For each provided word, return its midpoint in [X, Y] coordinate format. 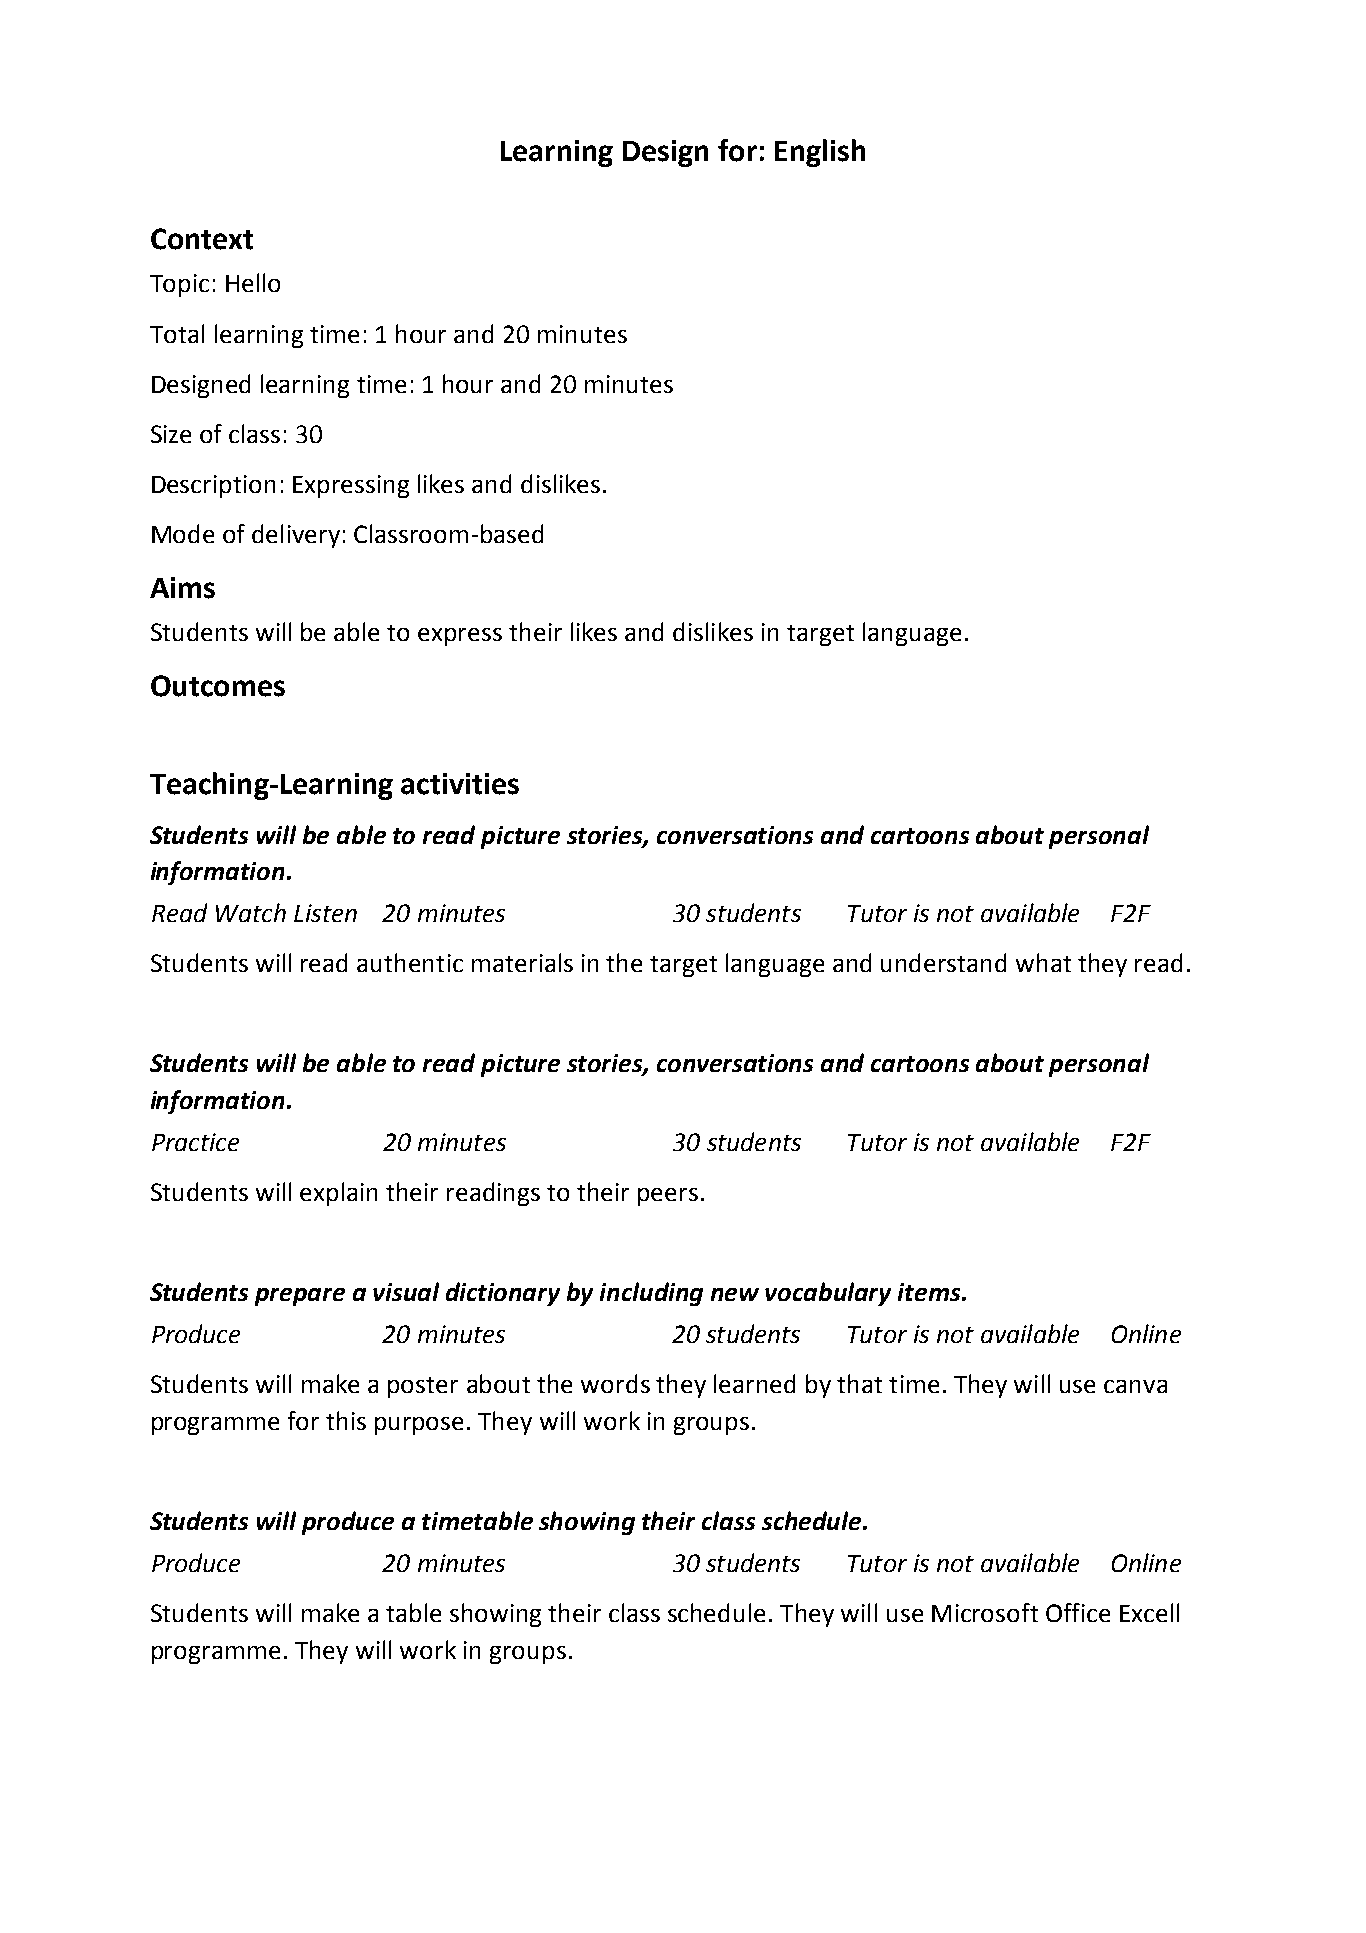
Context [202, 239]
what [1043, 962]
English [820, 153]
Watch [251, 912]
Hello [253, 282]
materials [522, 962]
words [615, 1383]
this [346, 1420]
